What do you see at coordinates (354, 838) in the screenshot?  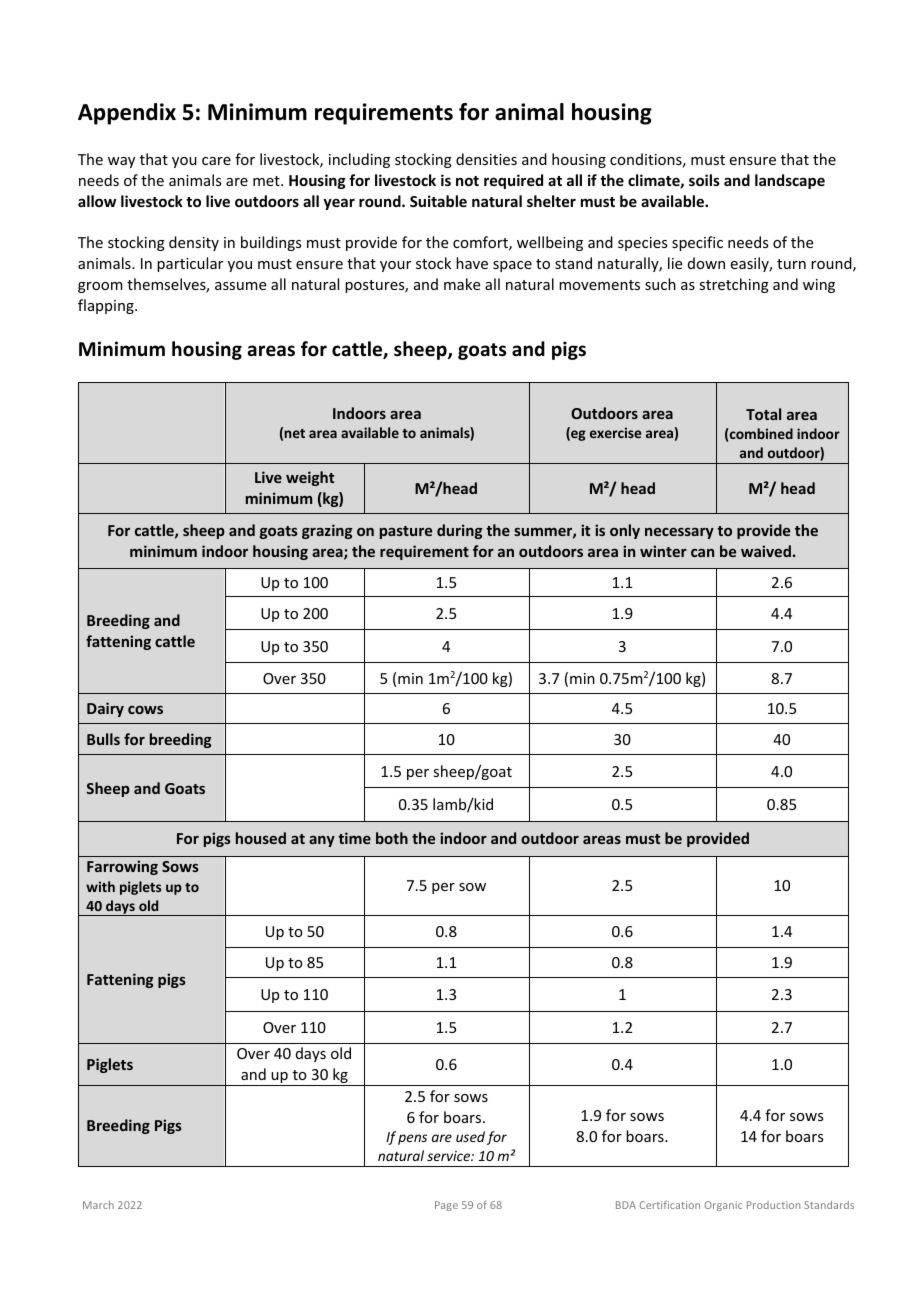 I see `time` at bounding box center [354, 838].
